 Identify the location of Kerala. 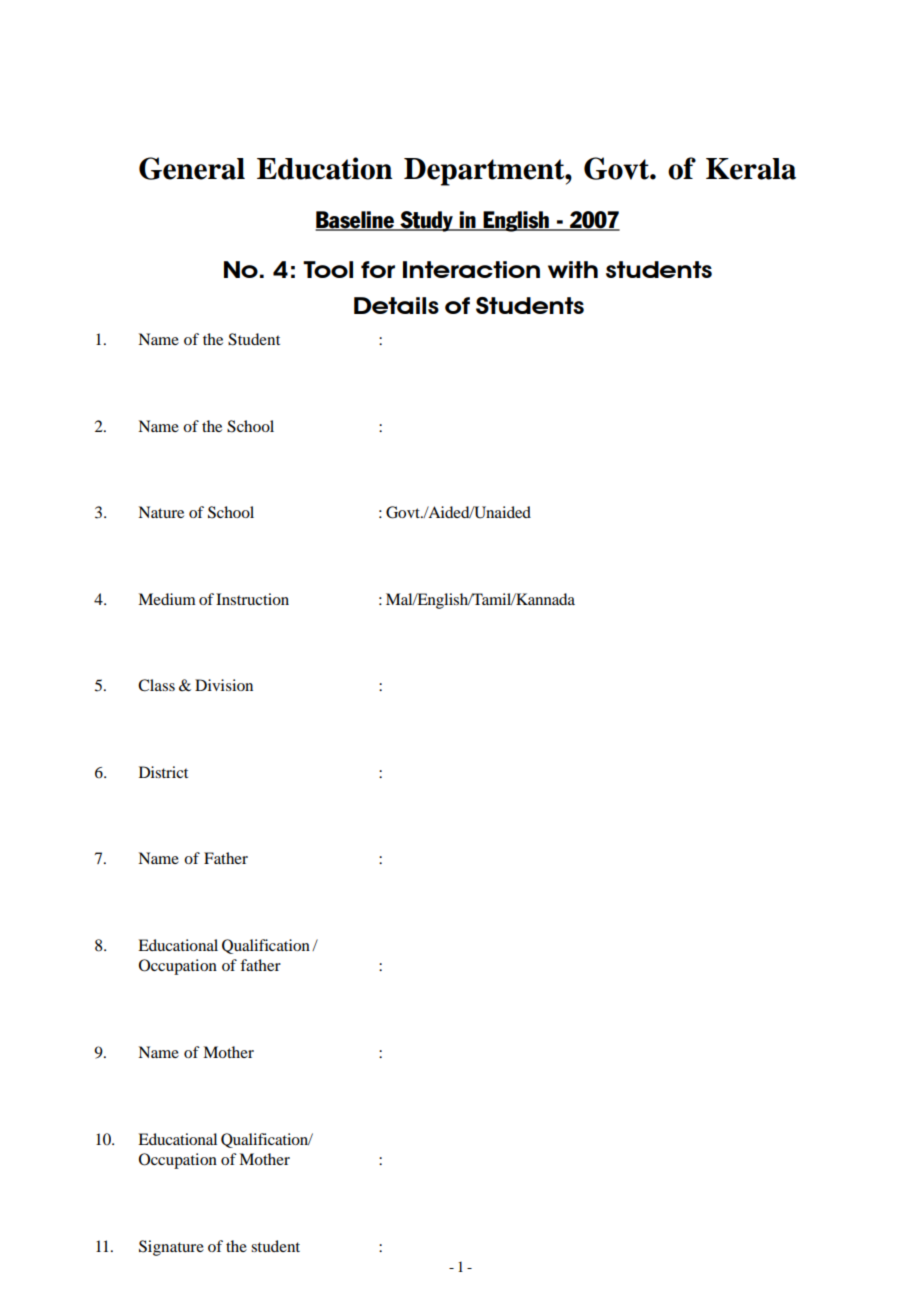
(751, 169).
